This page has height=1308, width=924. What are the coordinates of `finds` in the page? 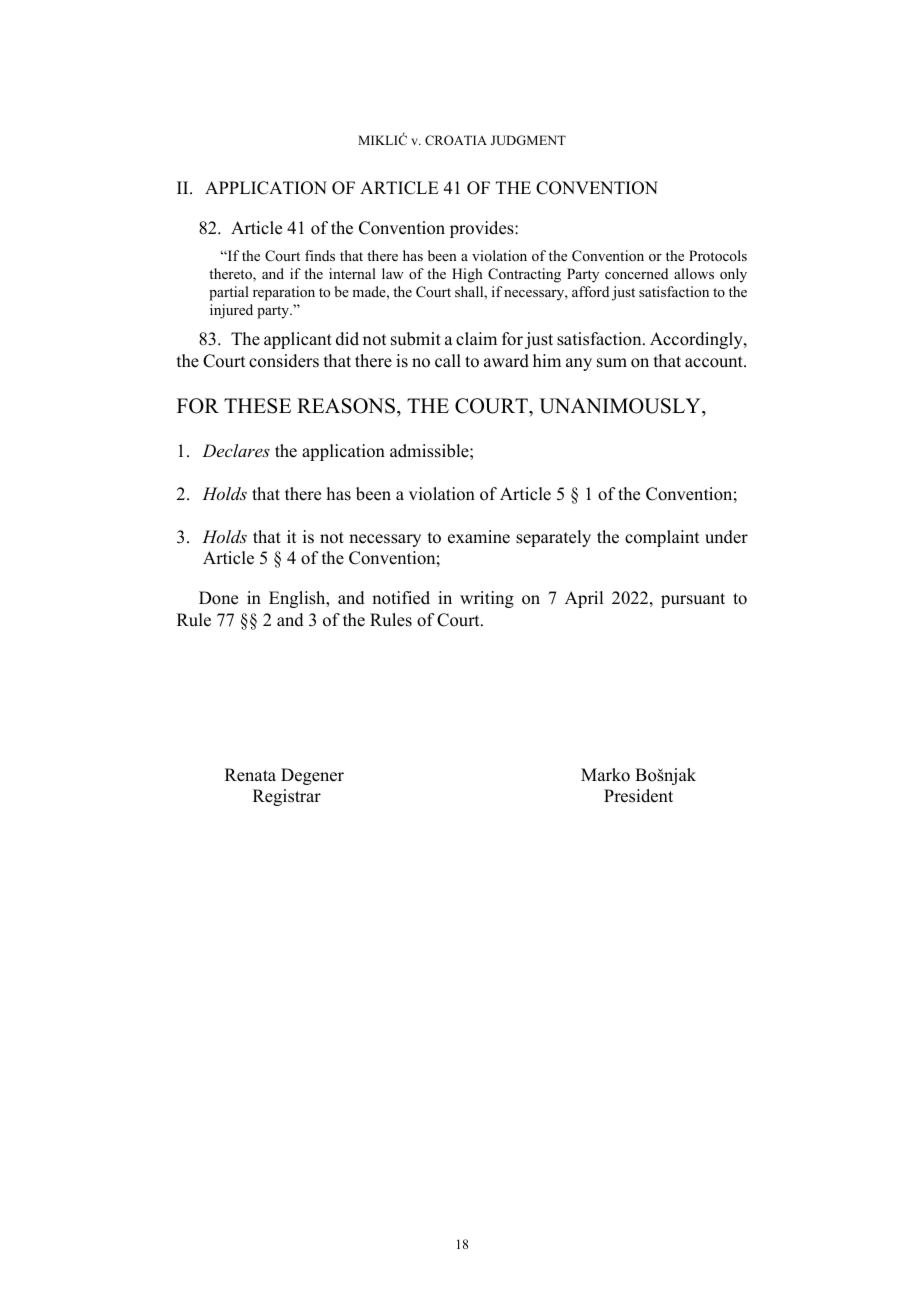 It's located at (320, 255).
